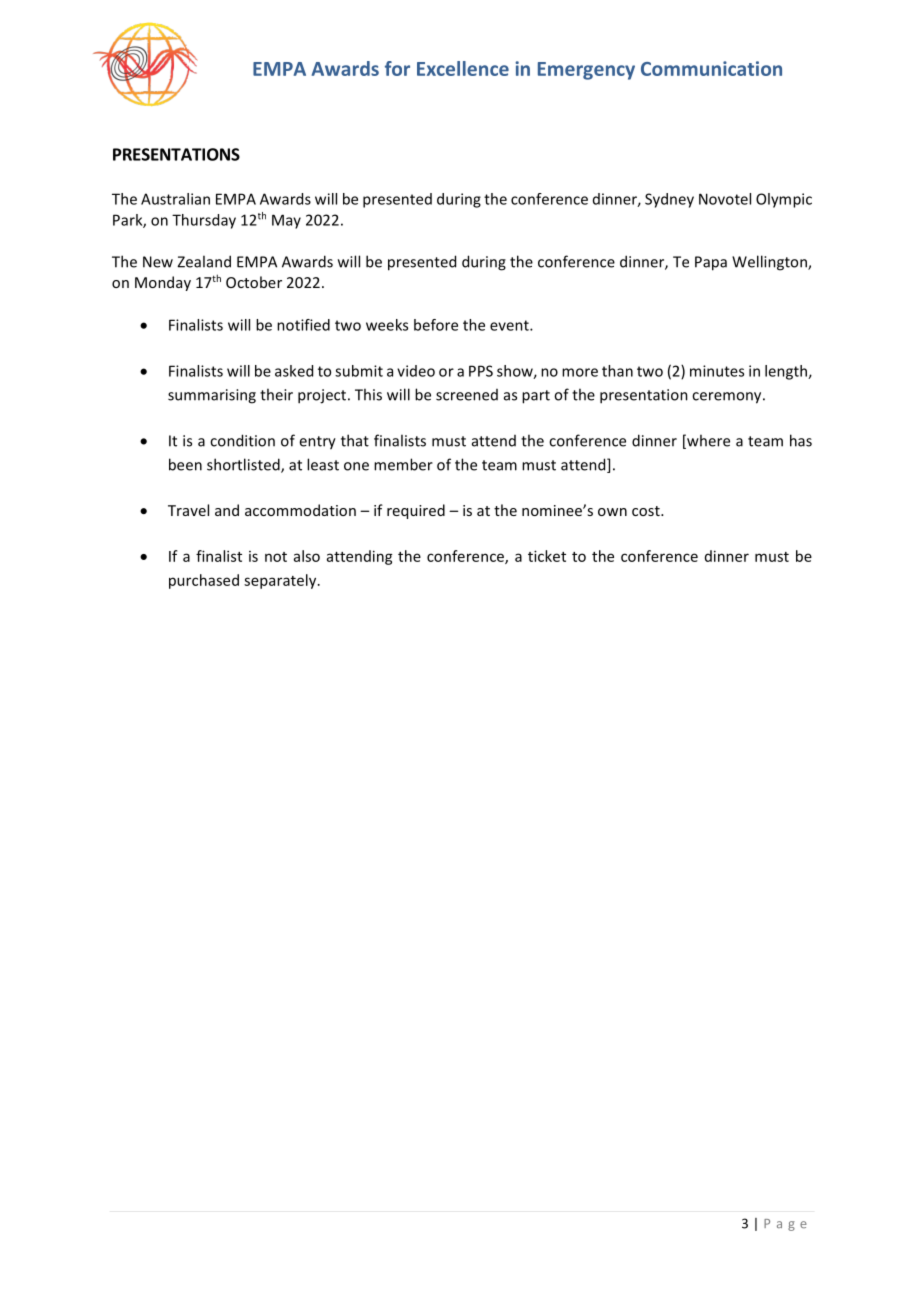 The height and width of the document is (1308, 924). Describe the element at coordinates (286, 221) in the document. I see `May` at that location.
